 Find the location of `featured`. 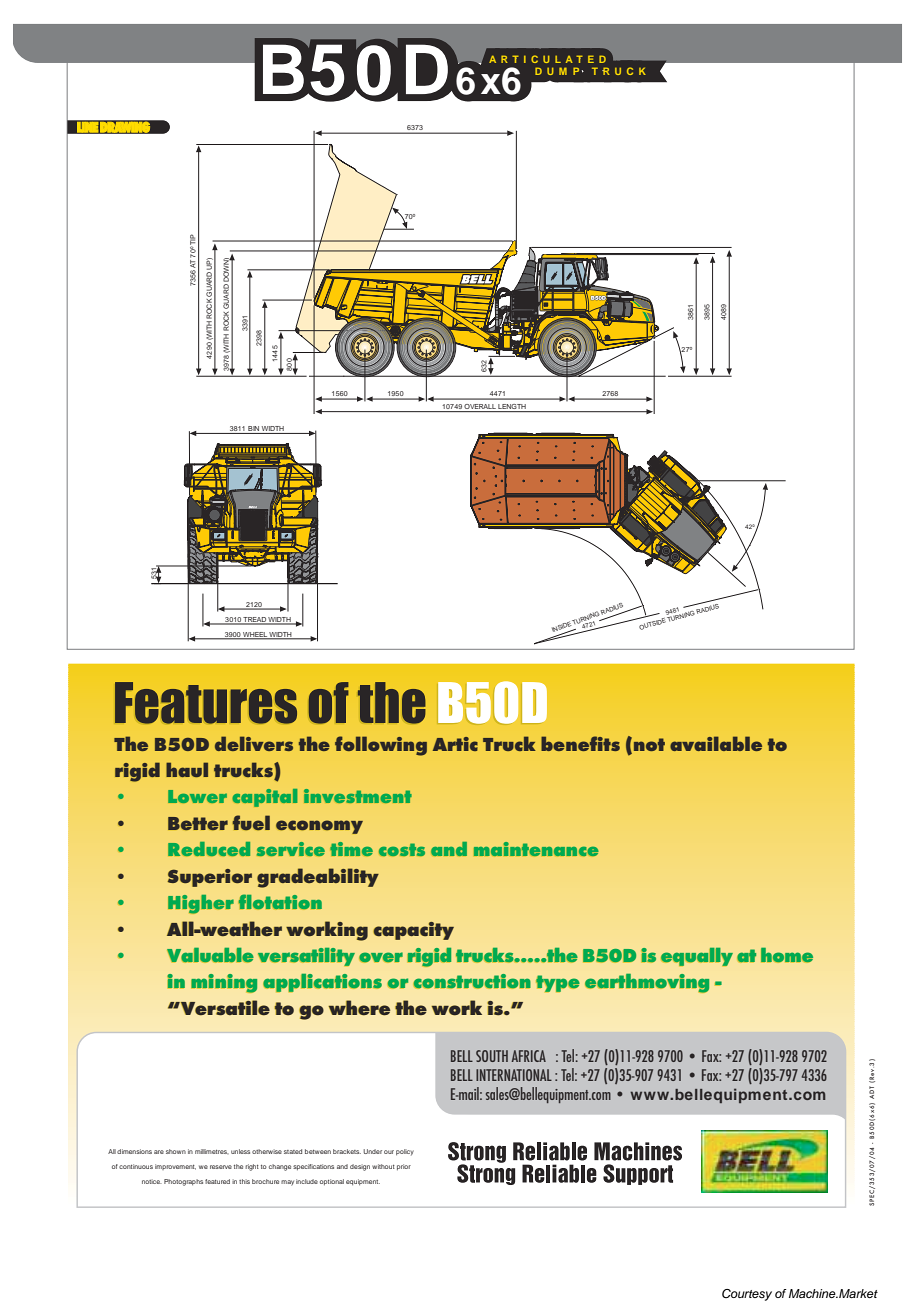

featured is located at coordinates (217, 1181).
